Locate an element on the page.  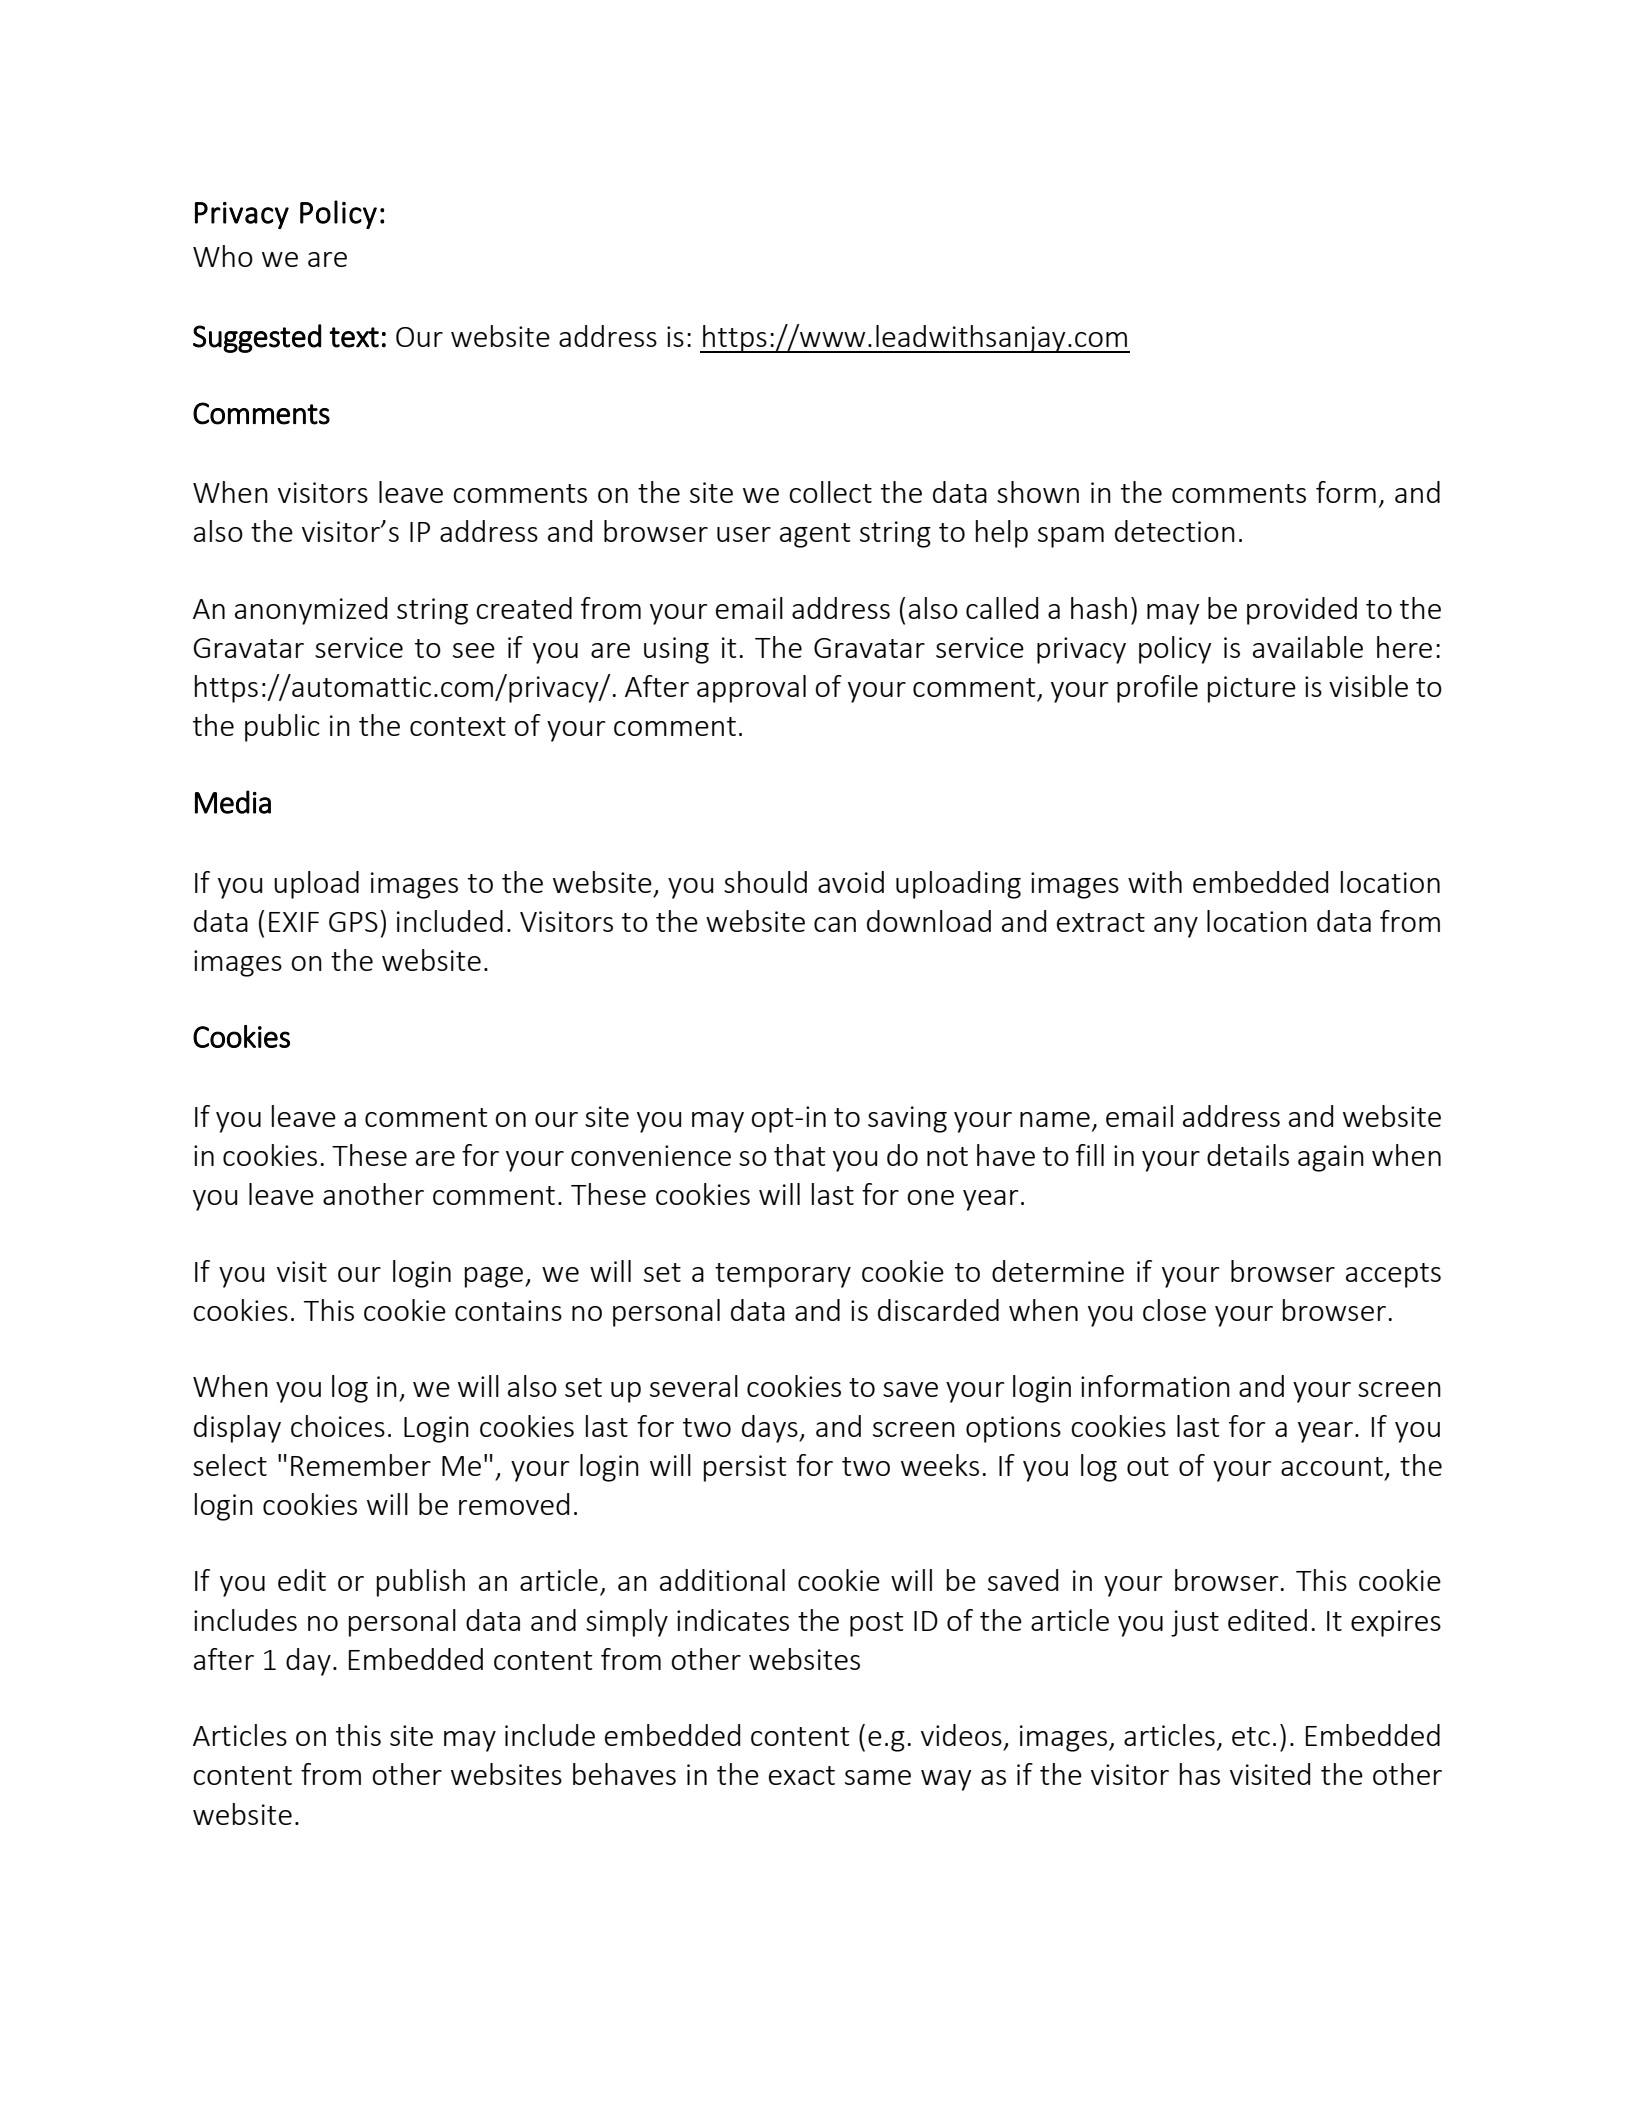
page is located at coordinates (495, 1277).
